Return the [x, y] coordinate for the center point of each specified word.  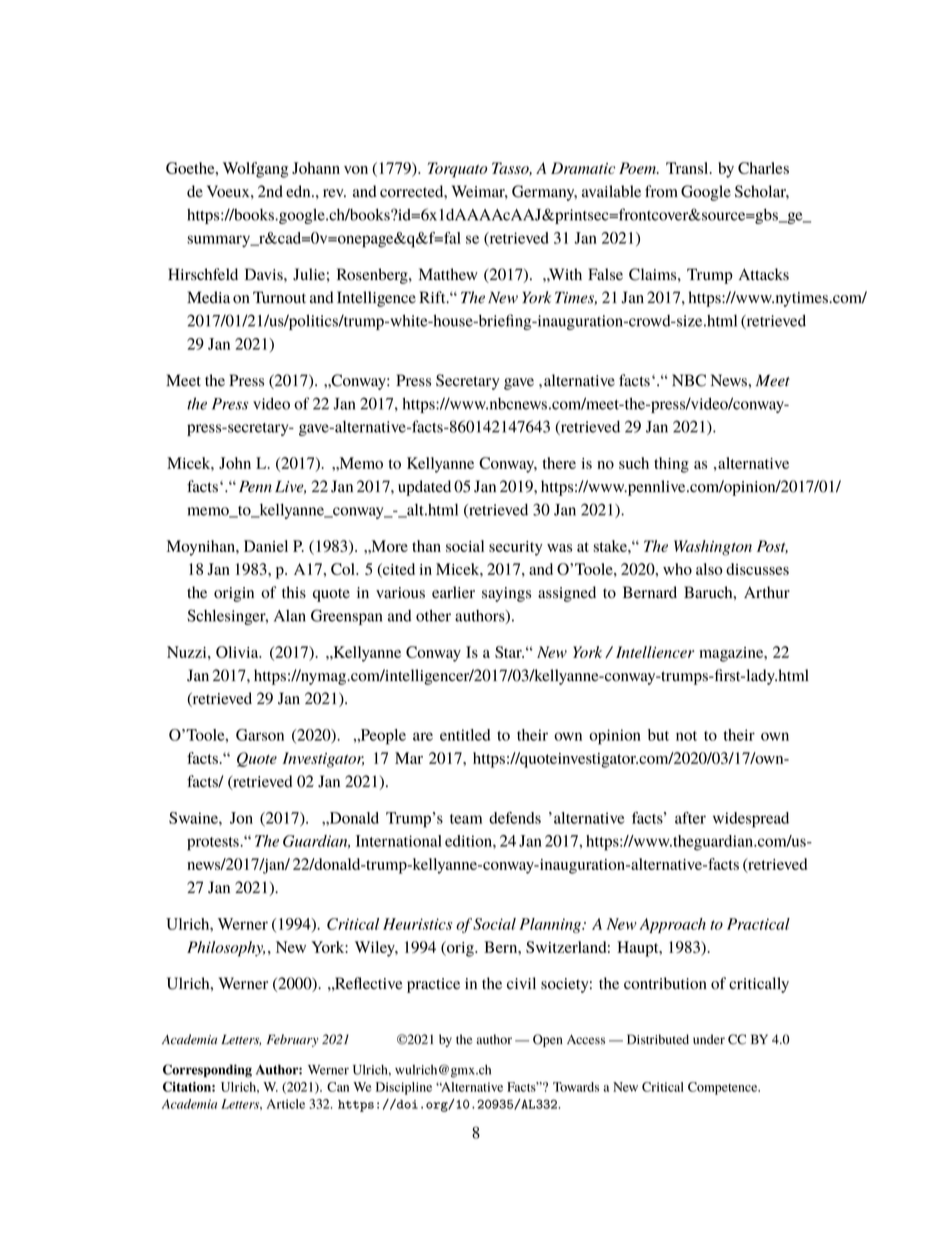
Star [509, 652]
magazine [732, 654]
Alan [290, 616]
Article [286, 1104]
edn [299, 191]
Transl [688, 168]
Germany [544, 193]
